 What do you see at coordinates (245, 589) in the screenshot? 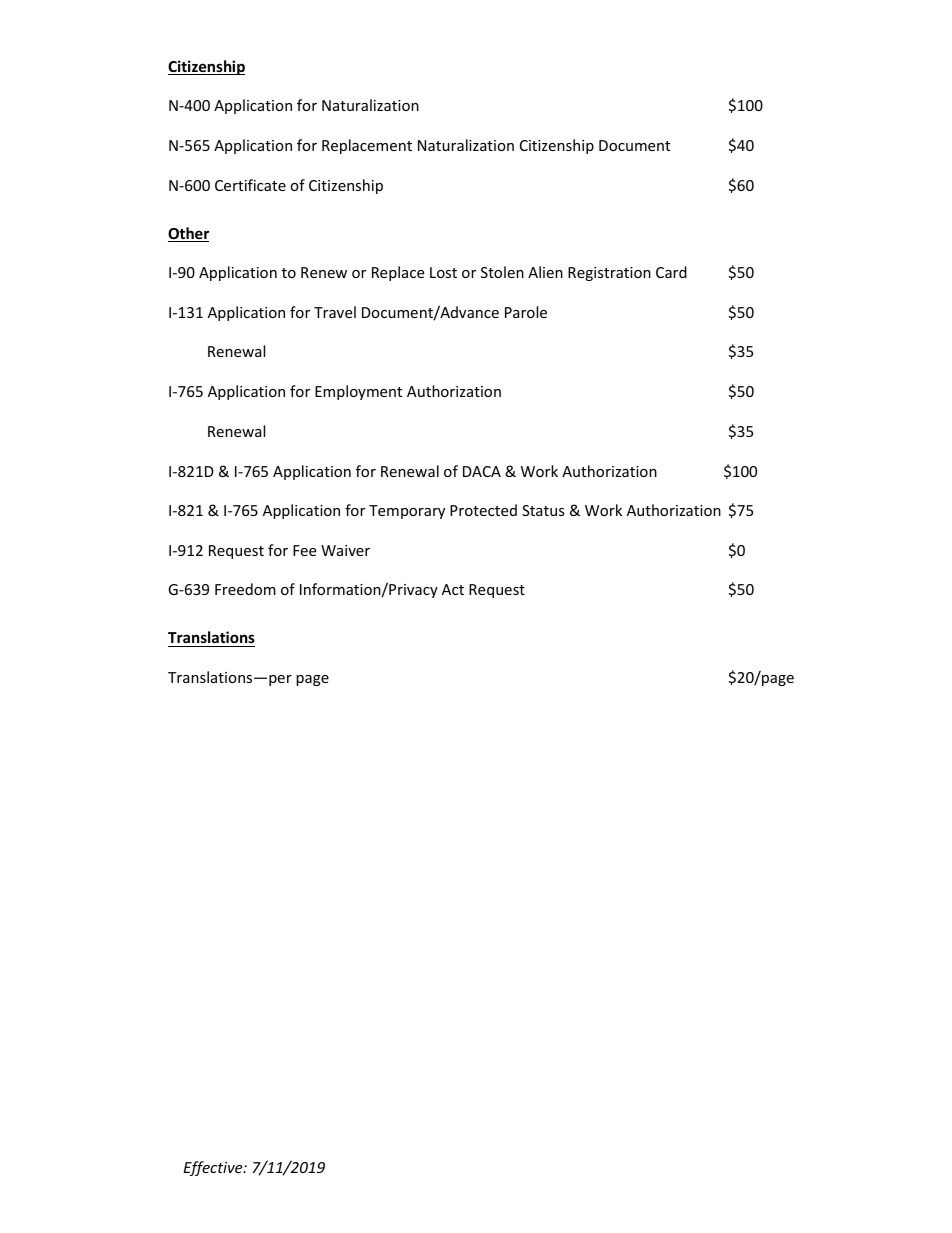
I see `Freedom` at bounding box center [245, 589].
